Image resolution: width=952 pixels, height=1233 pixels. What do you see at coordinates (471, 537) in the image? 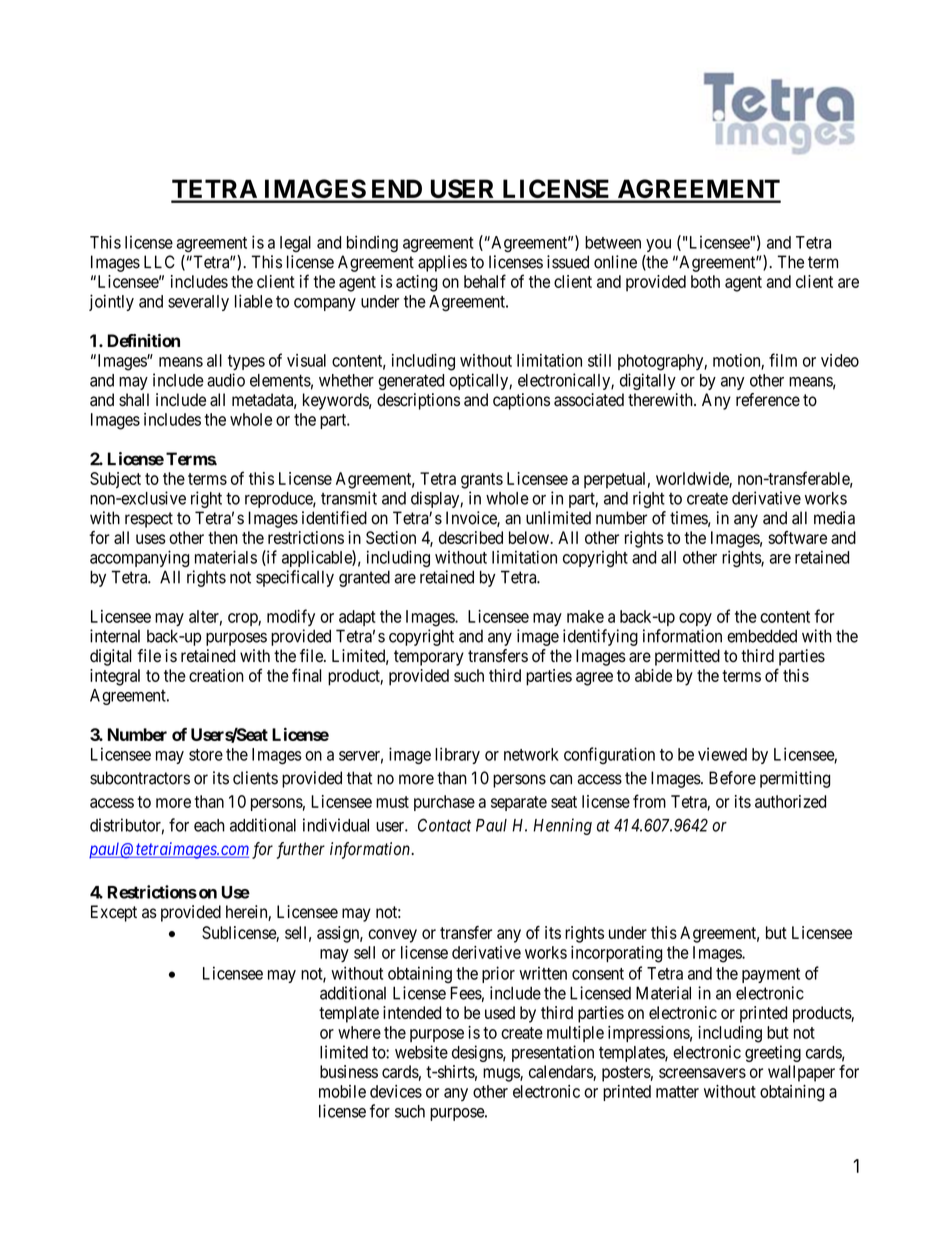
I see `described` at bounding box center [471, 537].
